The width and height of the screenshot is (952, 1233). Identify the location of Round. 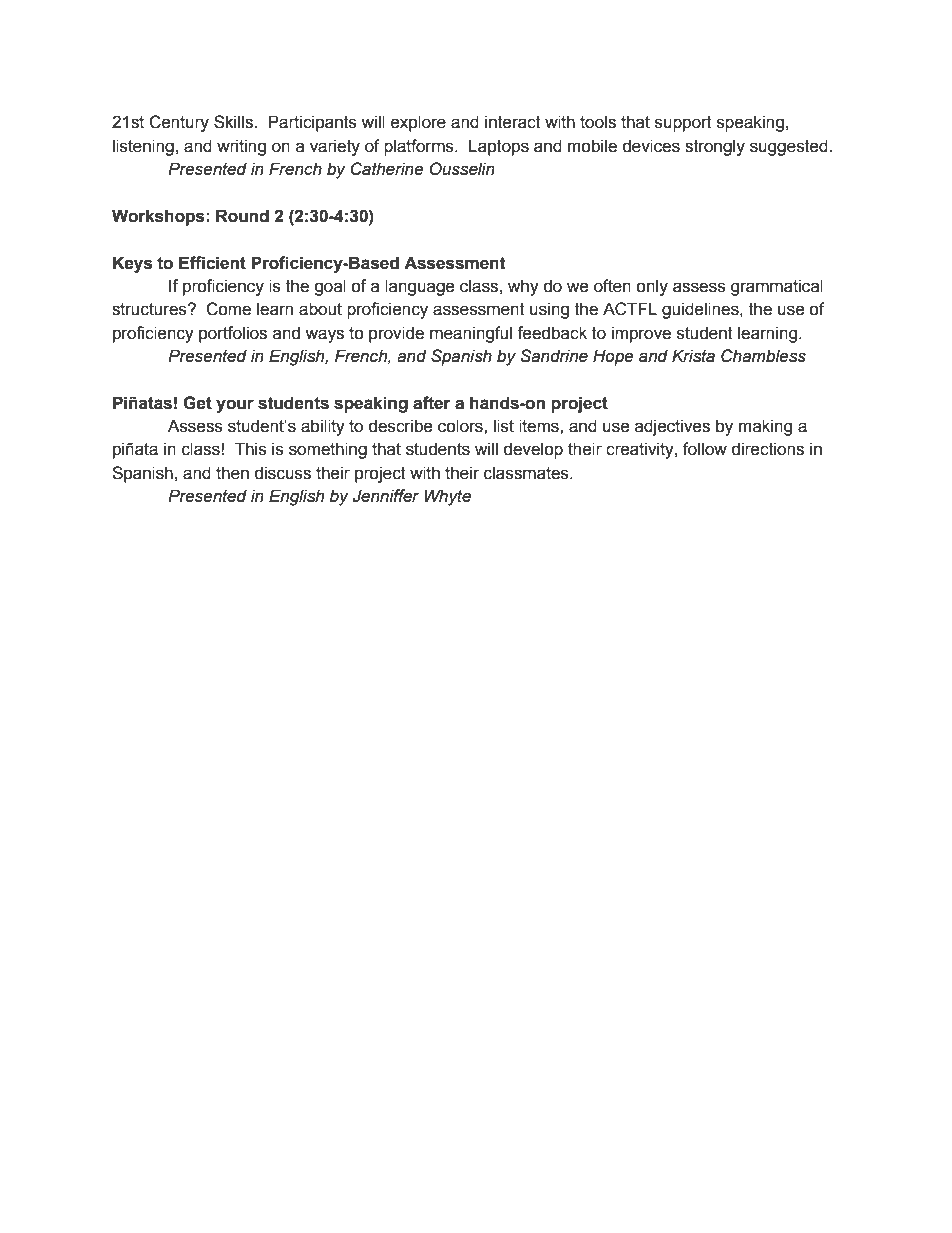
(242, 216).
